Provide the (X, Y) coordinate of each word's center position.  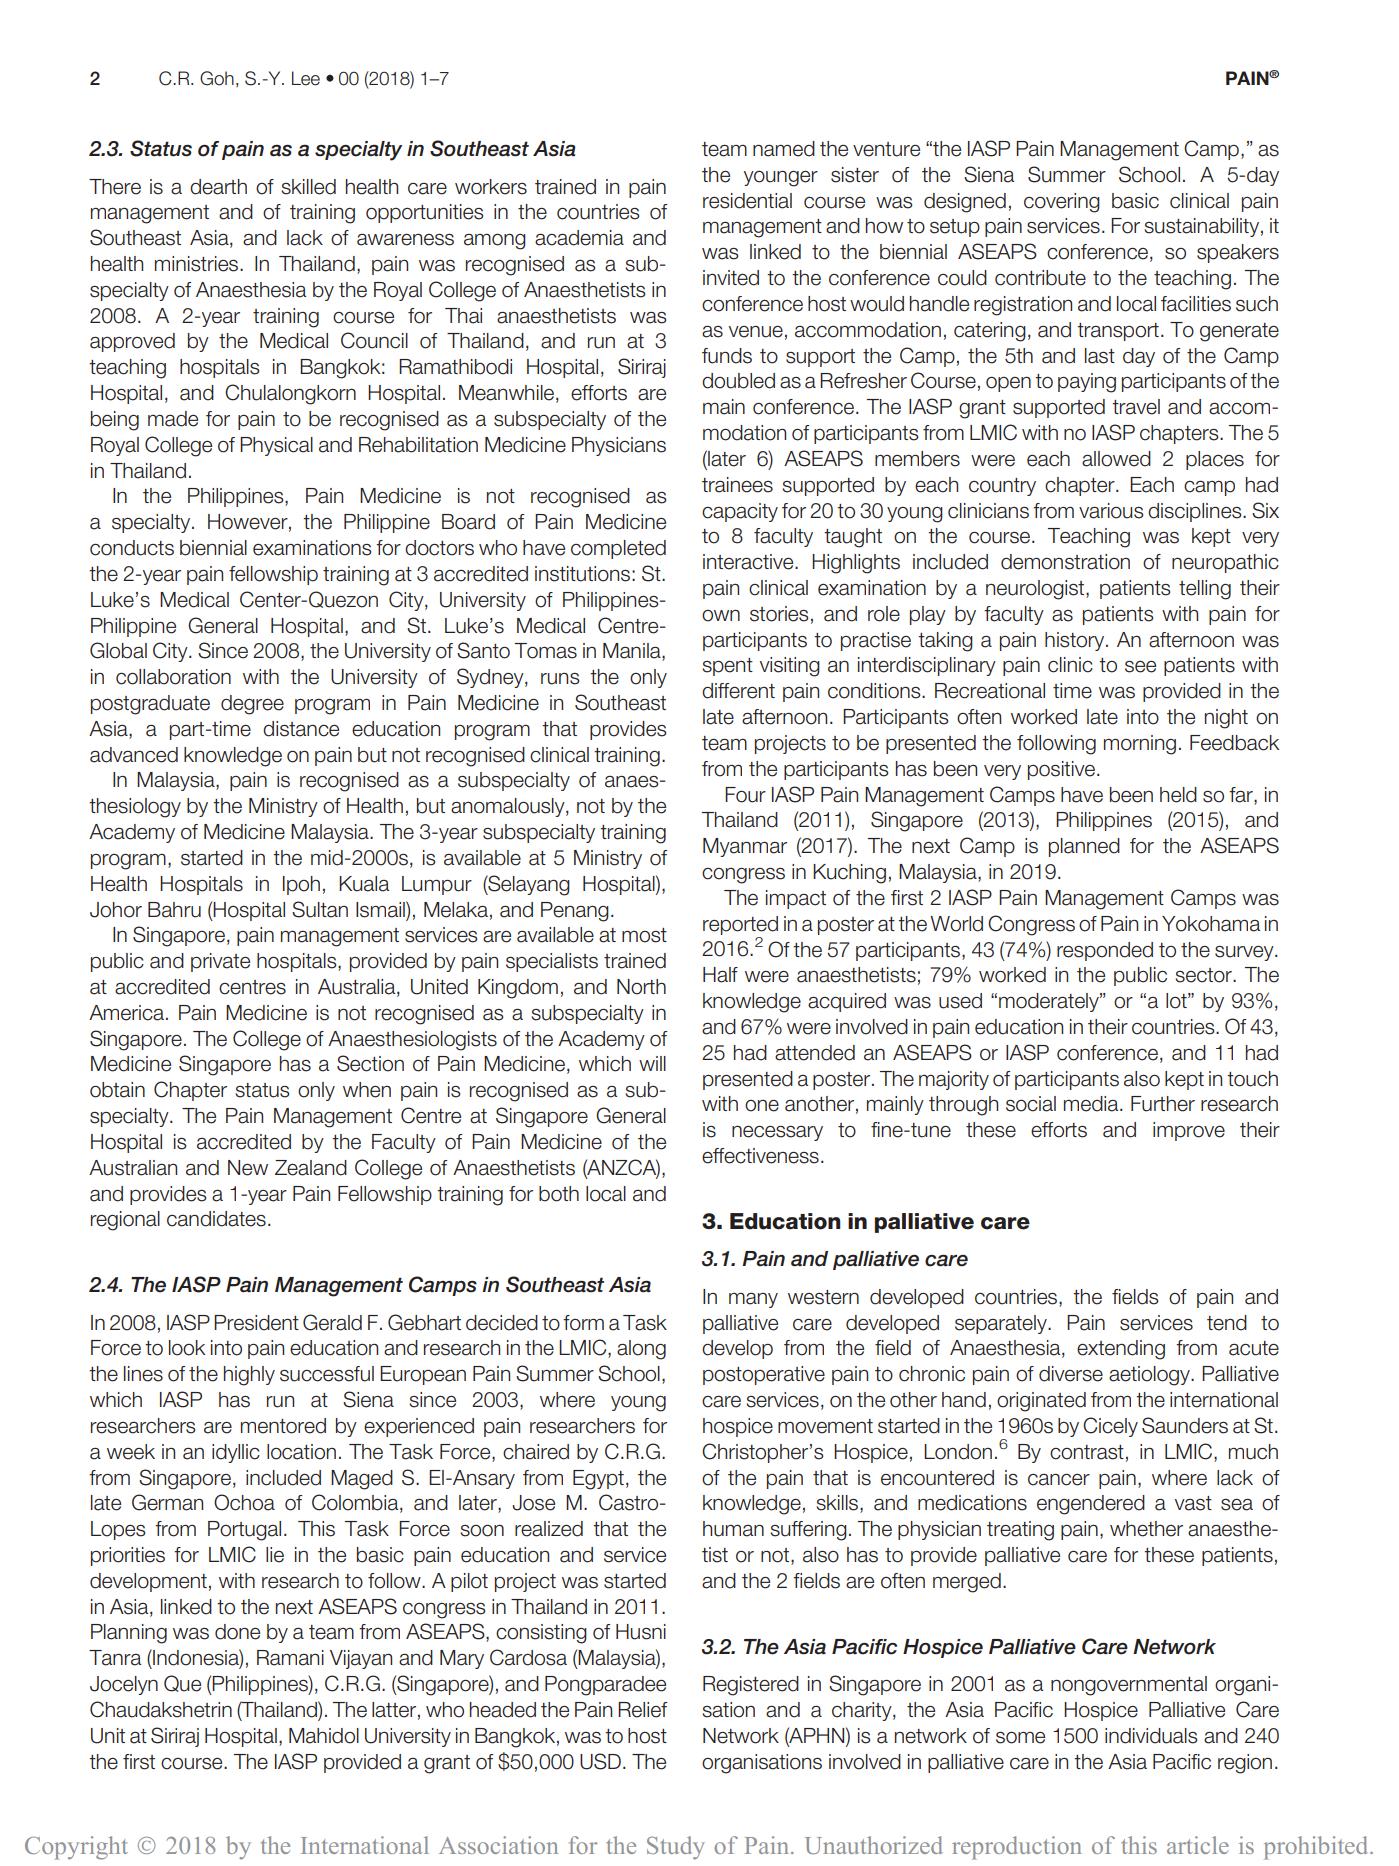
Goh (217, 78)
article (1198, 1845)
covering (1062, 203)
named (784, 149)
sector (1204, 975)
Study (676, 1848)
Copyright (76, 1848)
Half (720, 975)
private (220, 962)
